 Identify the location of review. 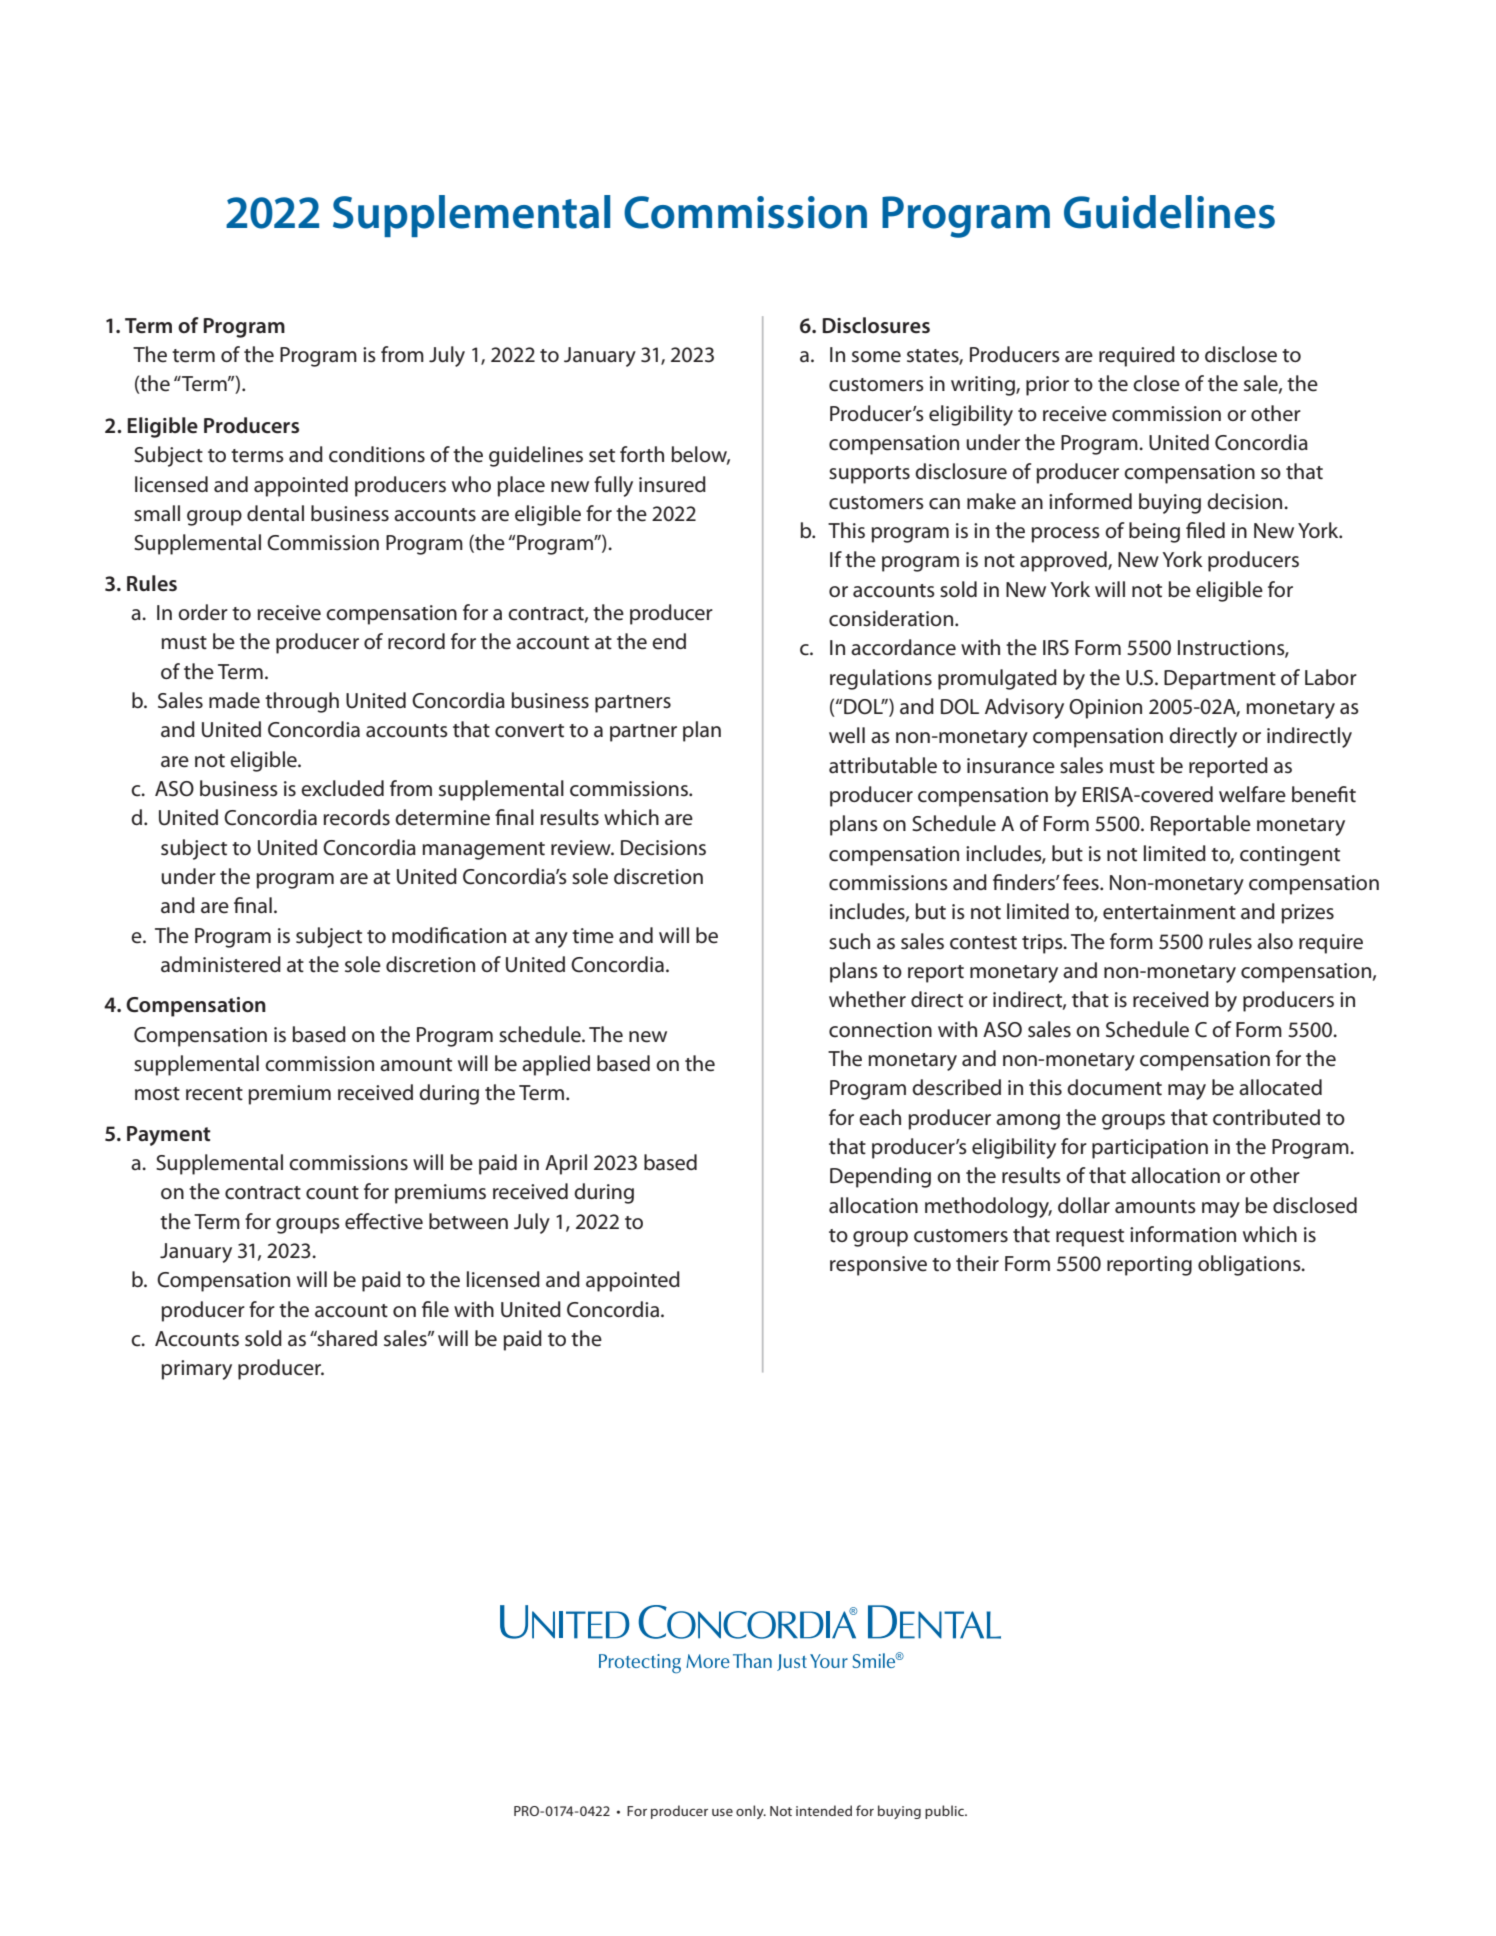
(582, 848).
